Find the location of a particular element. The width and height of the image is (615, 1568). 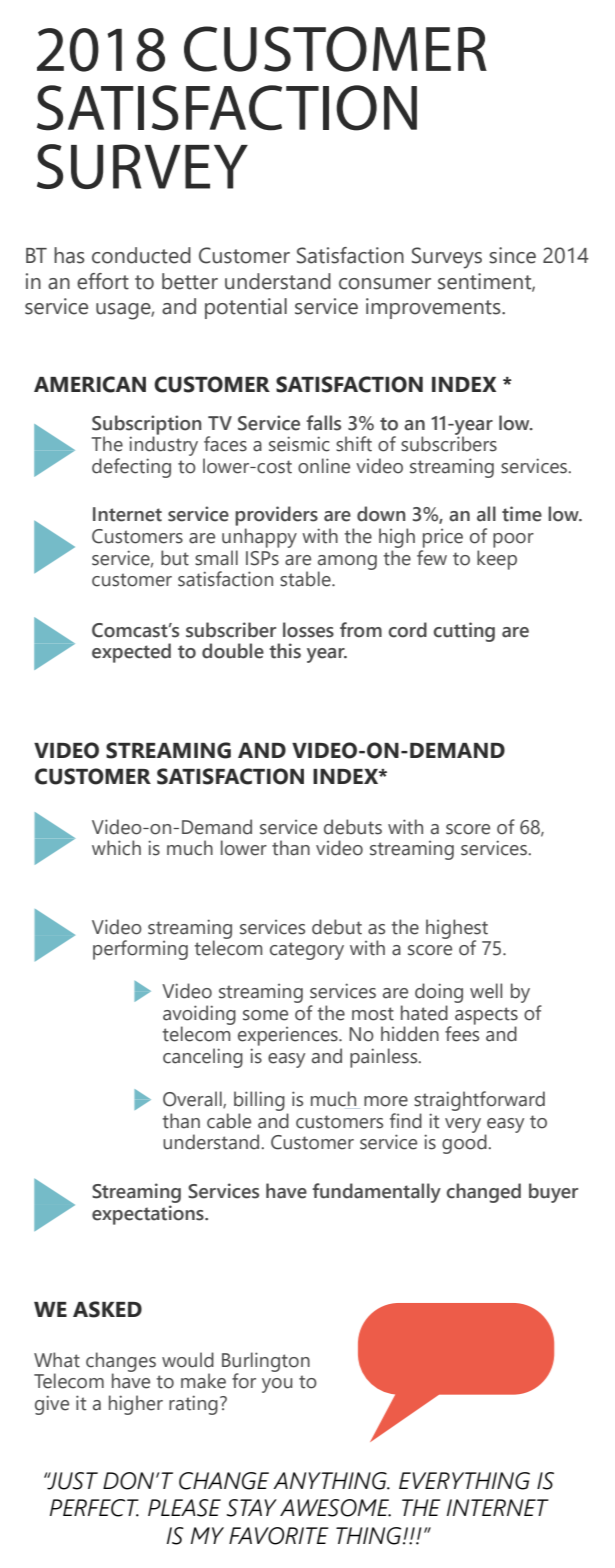

potential is located at coordinates (246, 308).
